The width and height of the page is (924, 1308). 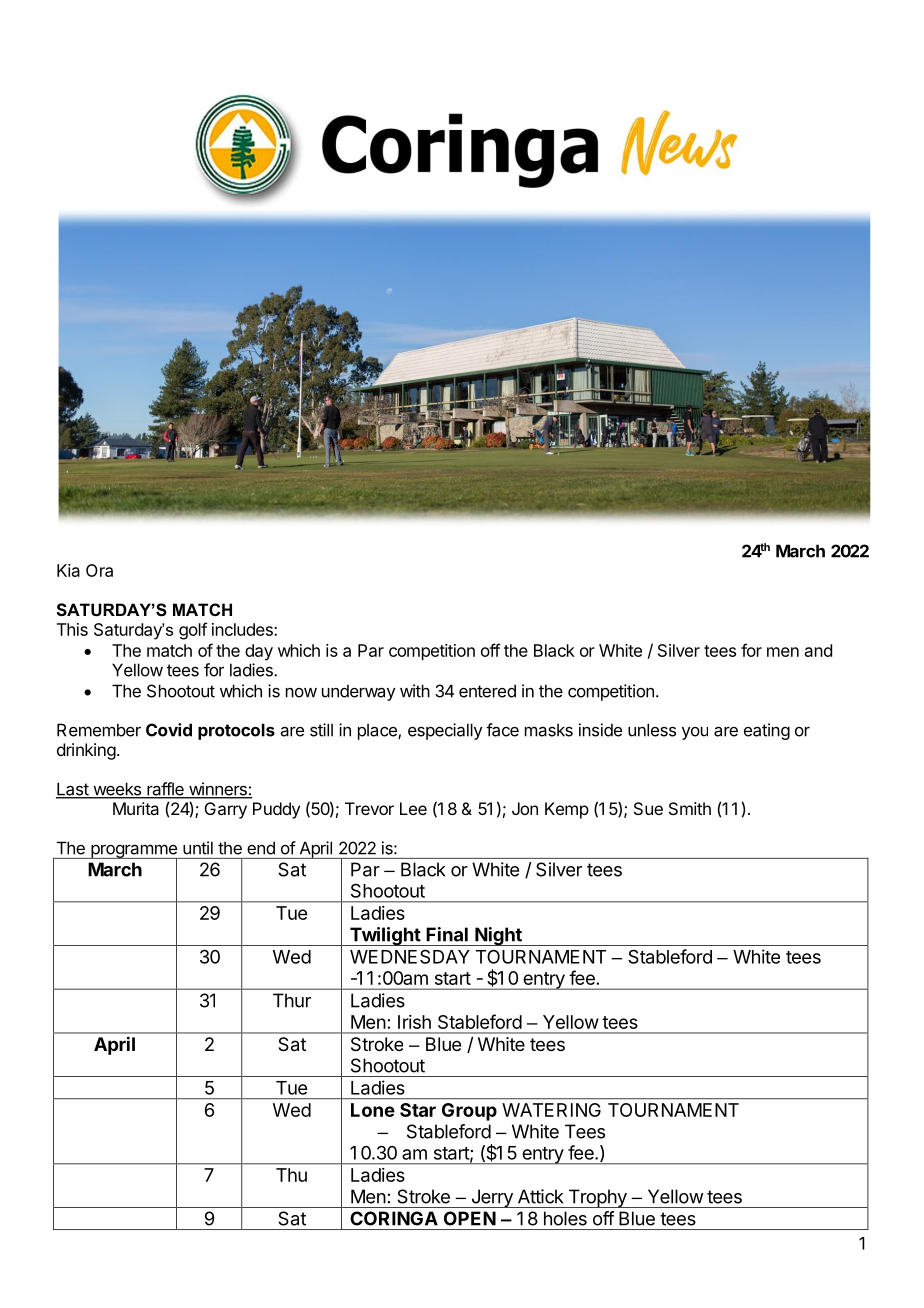 What do you see at coordinates (134, 852) in the page?
I see `programme` at bounding box center [134, 852].
